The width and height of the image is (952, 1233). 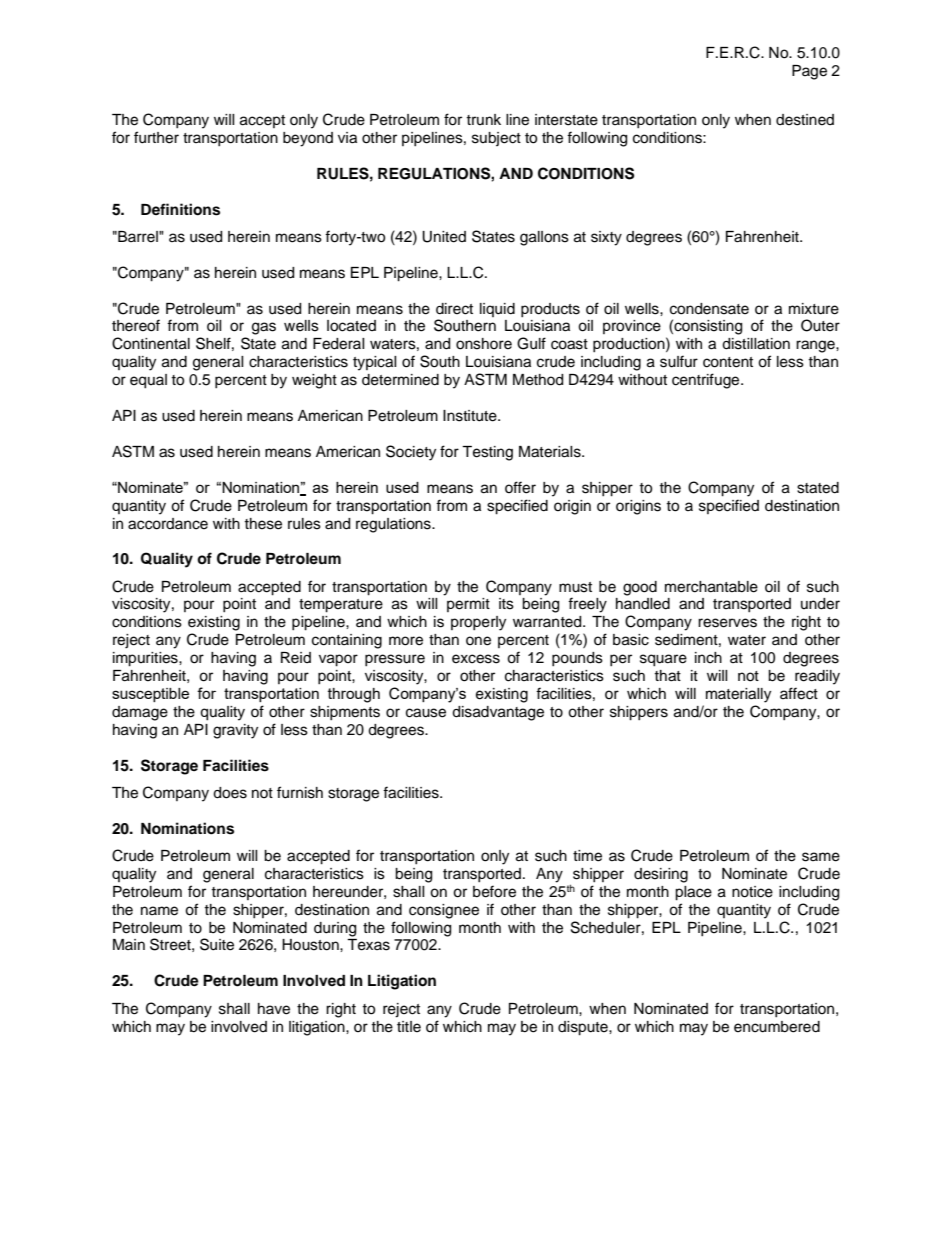 What do you see at coordinates (805, 120) in the image?
I see `destined` at bounding box center [805, 120].
